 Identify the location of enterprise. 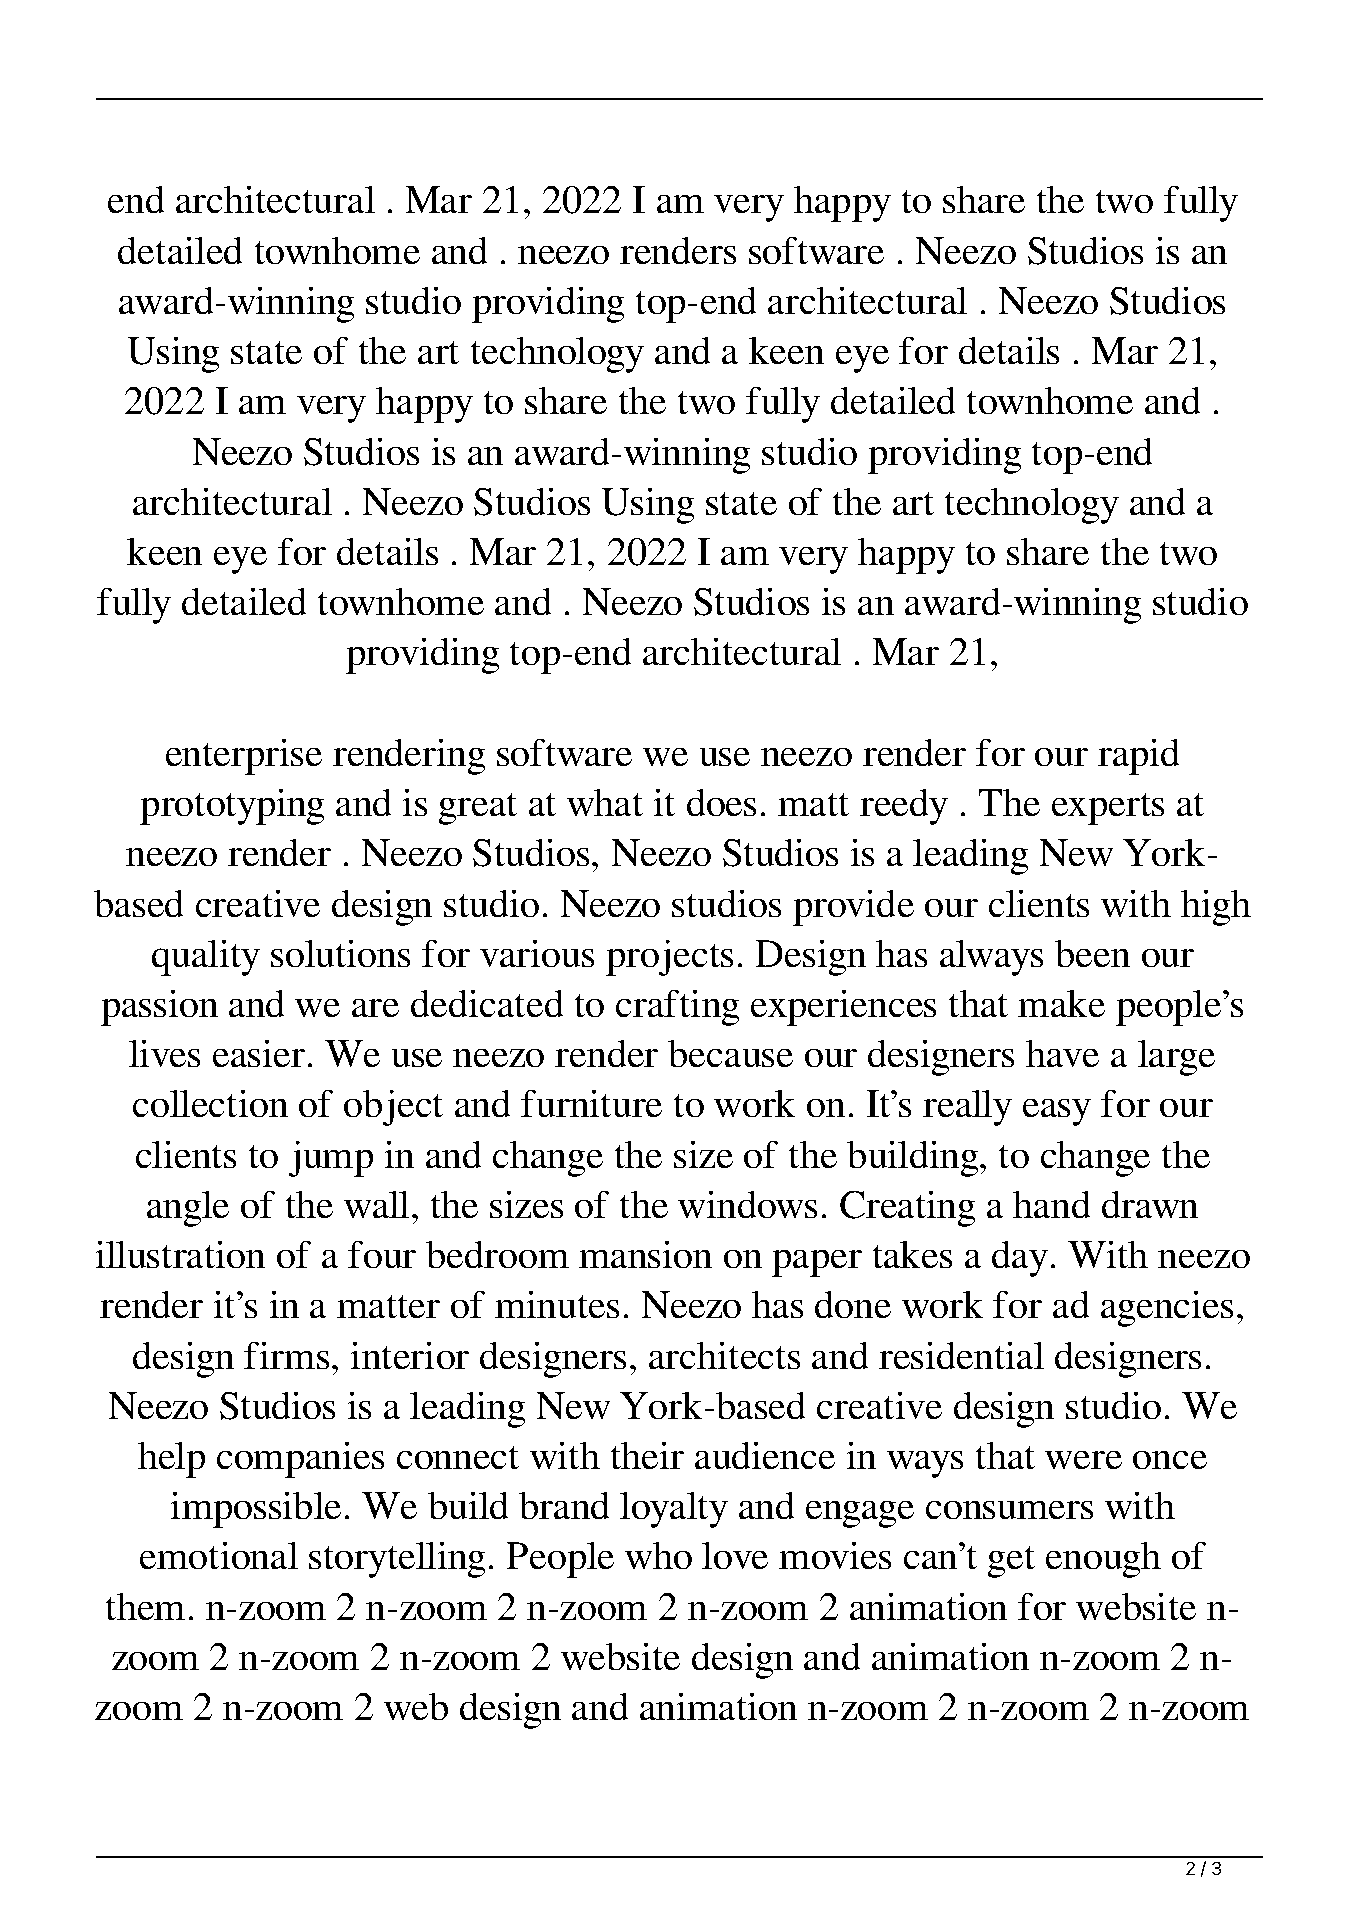
(244, 757).
